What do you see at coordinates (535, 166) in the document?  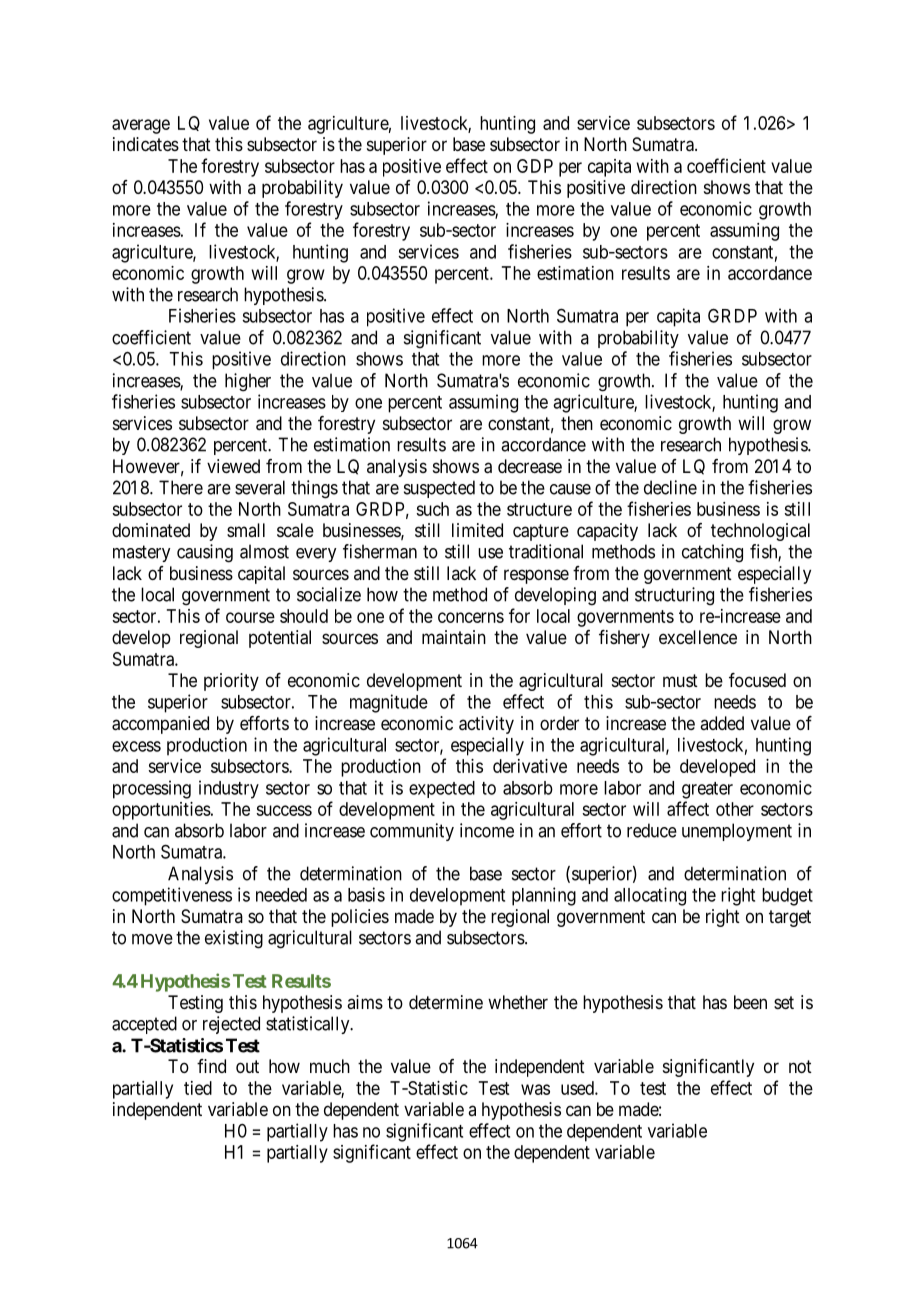 I see `GDP` at bounding box center [535, 166].
